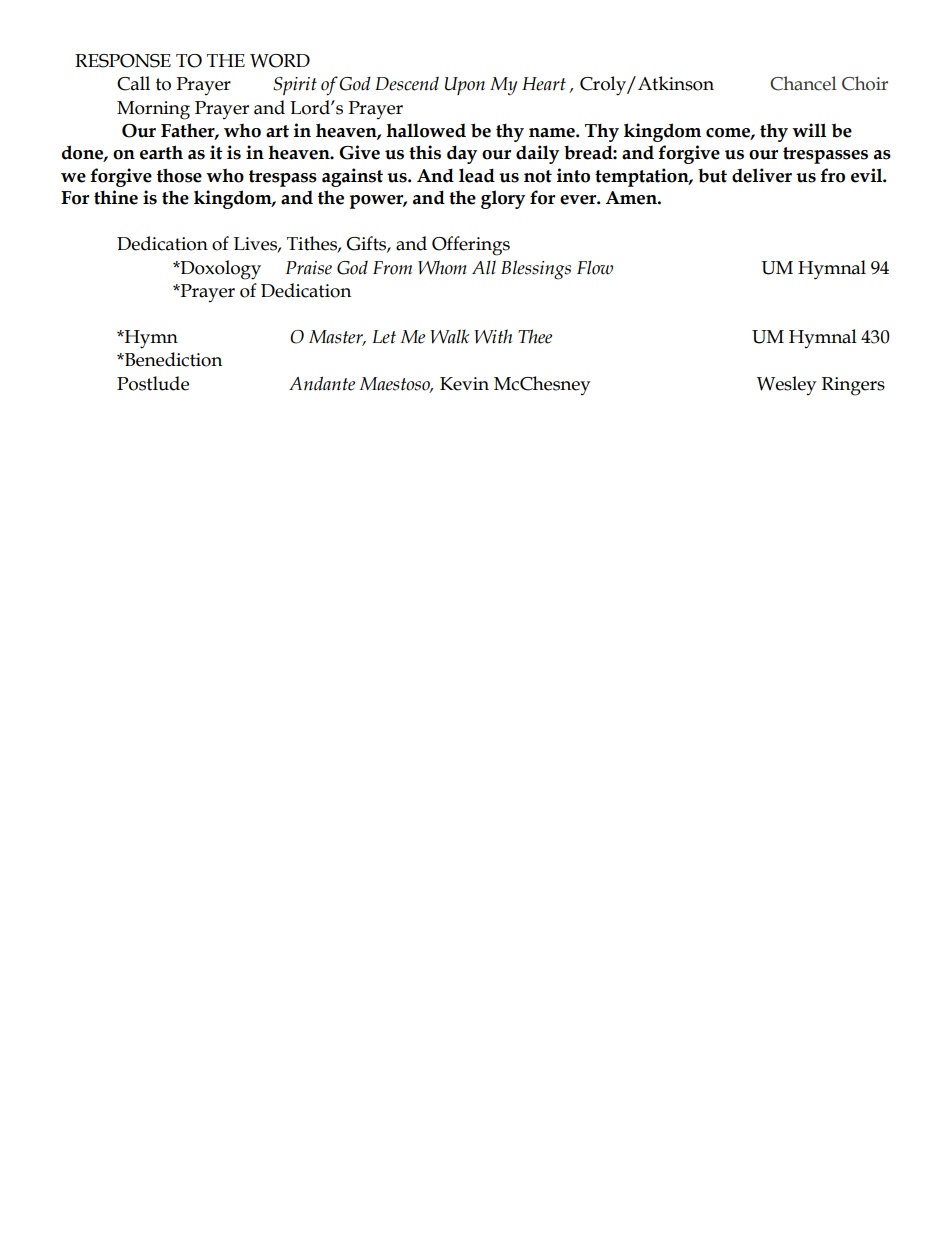  Describe the element at coordinates (384, 337) in the screenshot. I see `Let` at that location.
